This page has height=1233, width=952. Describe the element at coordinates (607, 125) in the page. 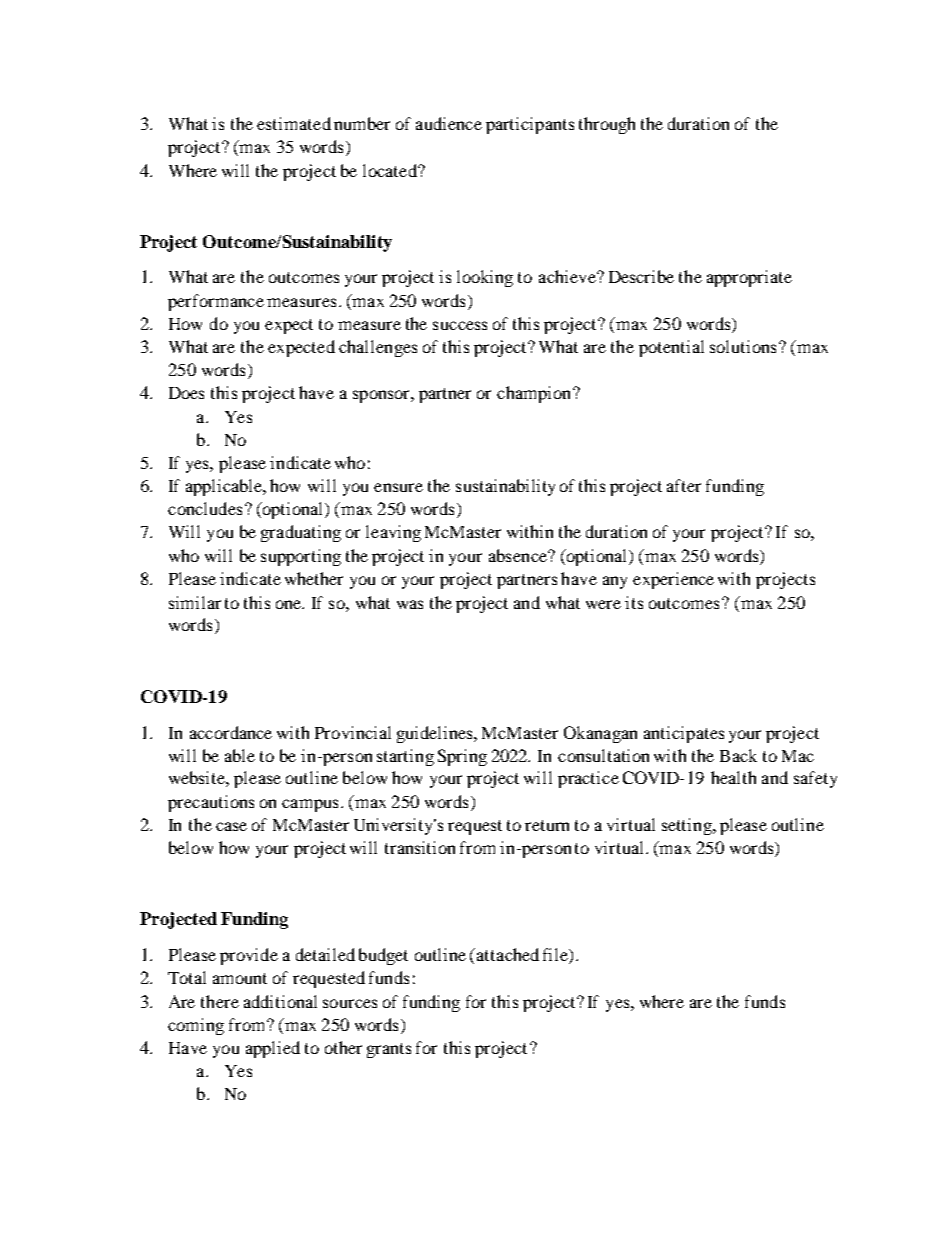

I see `through` at that location.
